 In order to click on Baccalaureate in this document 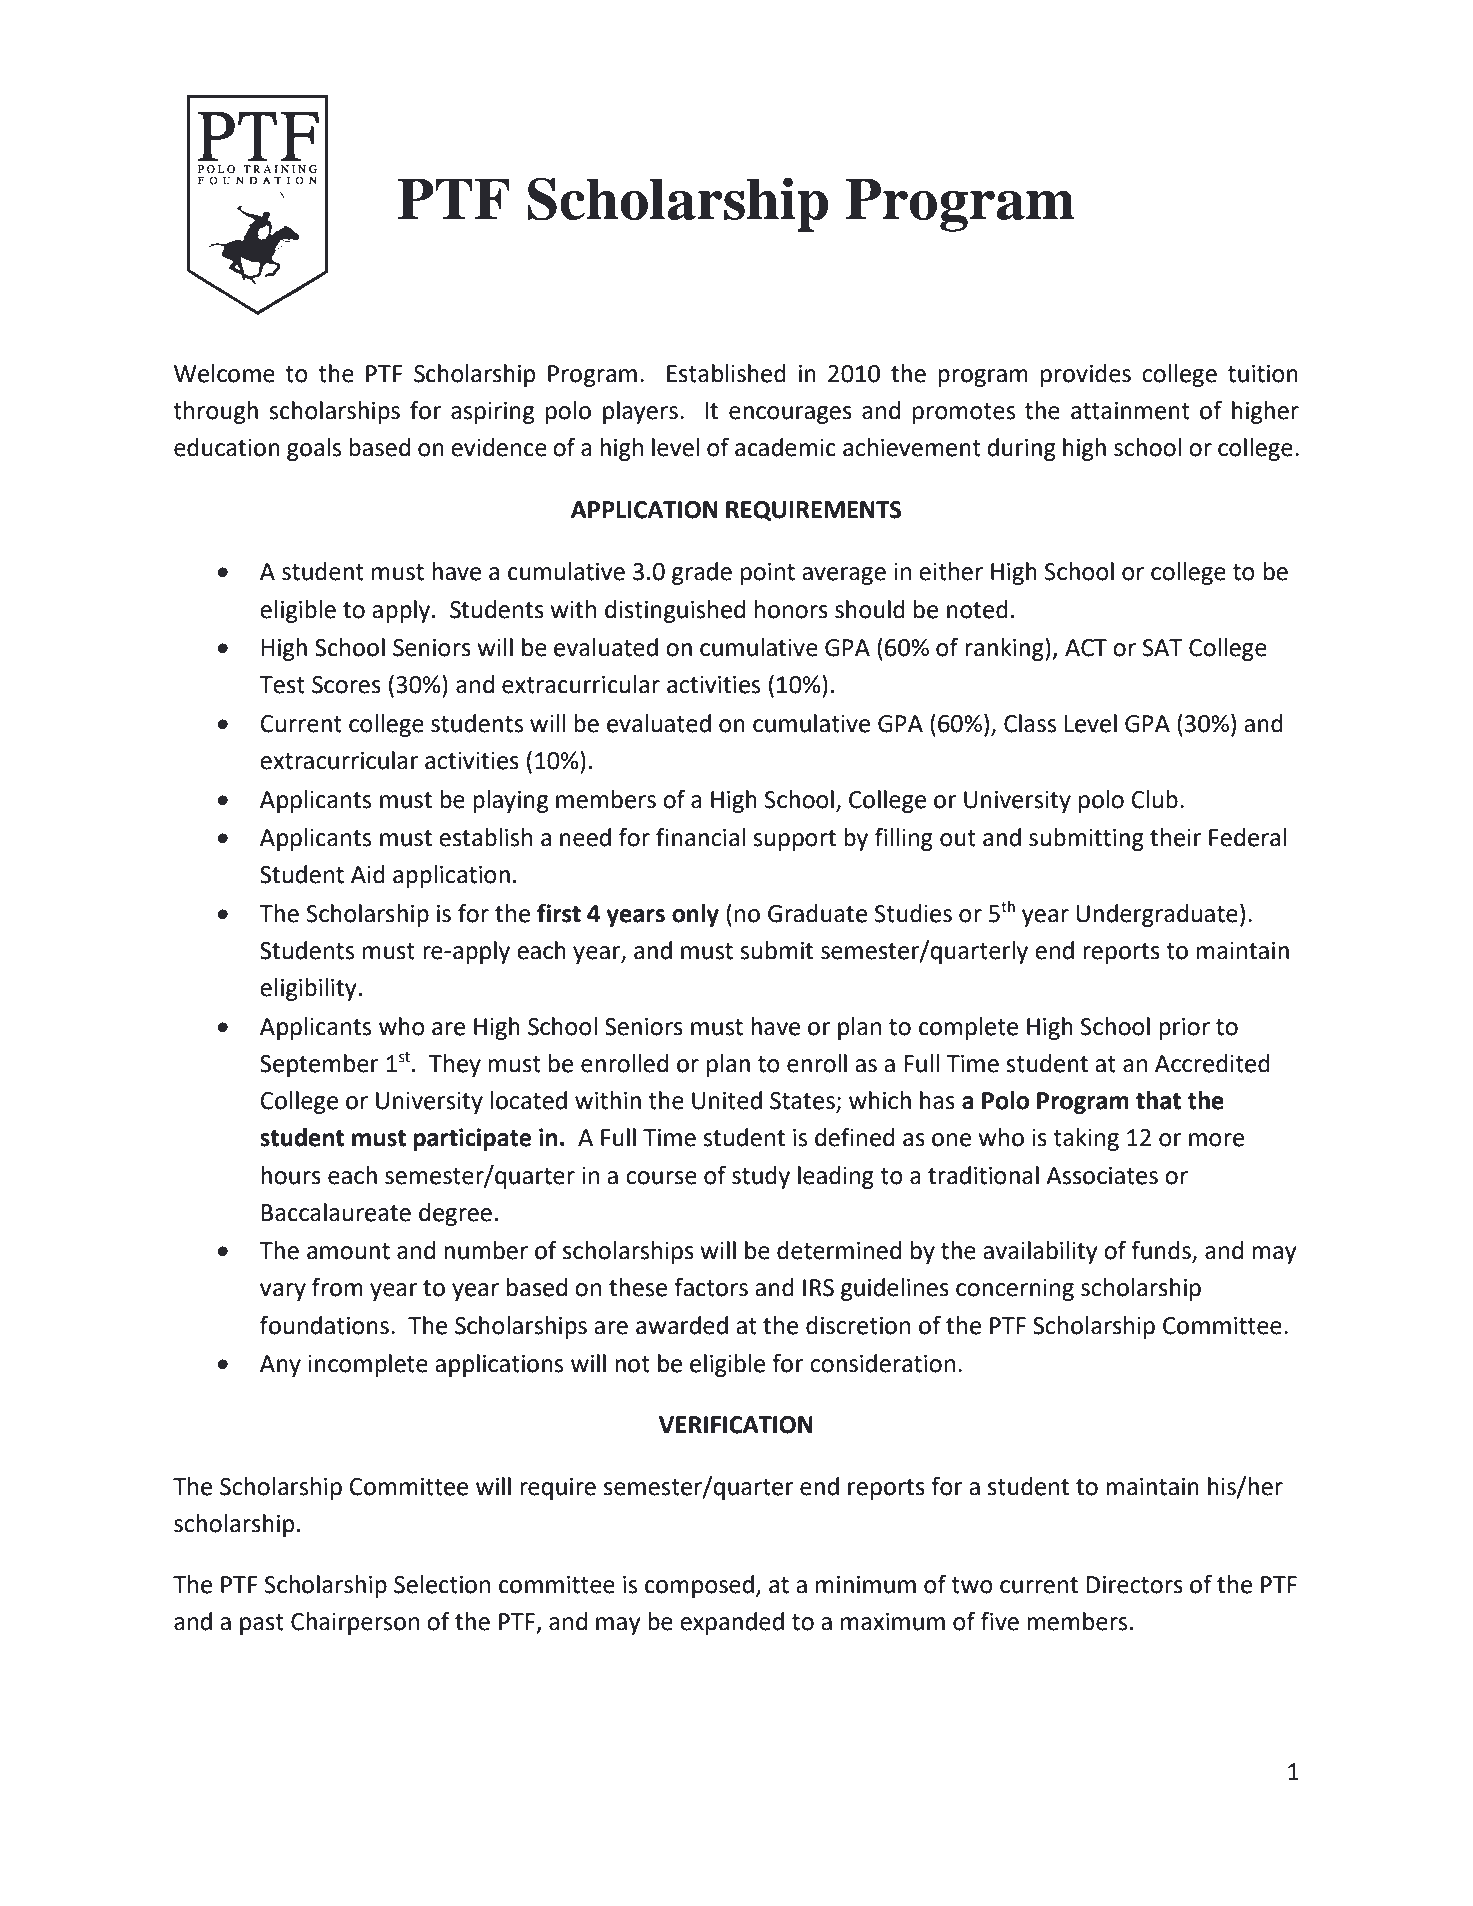, I will do `click(336, 1212)`.
